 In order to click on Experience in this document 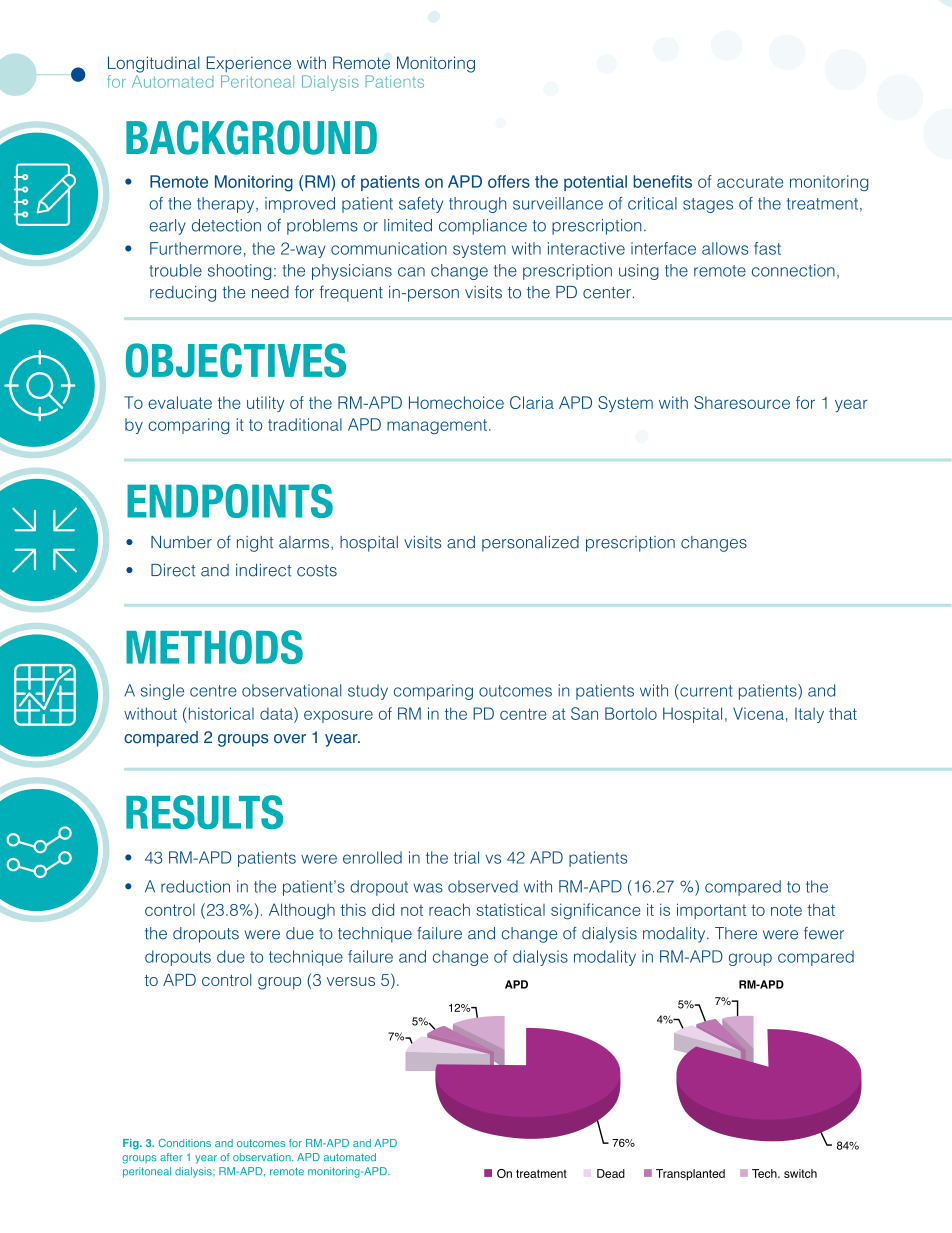, I will do `click(249, 64)`.
